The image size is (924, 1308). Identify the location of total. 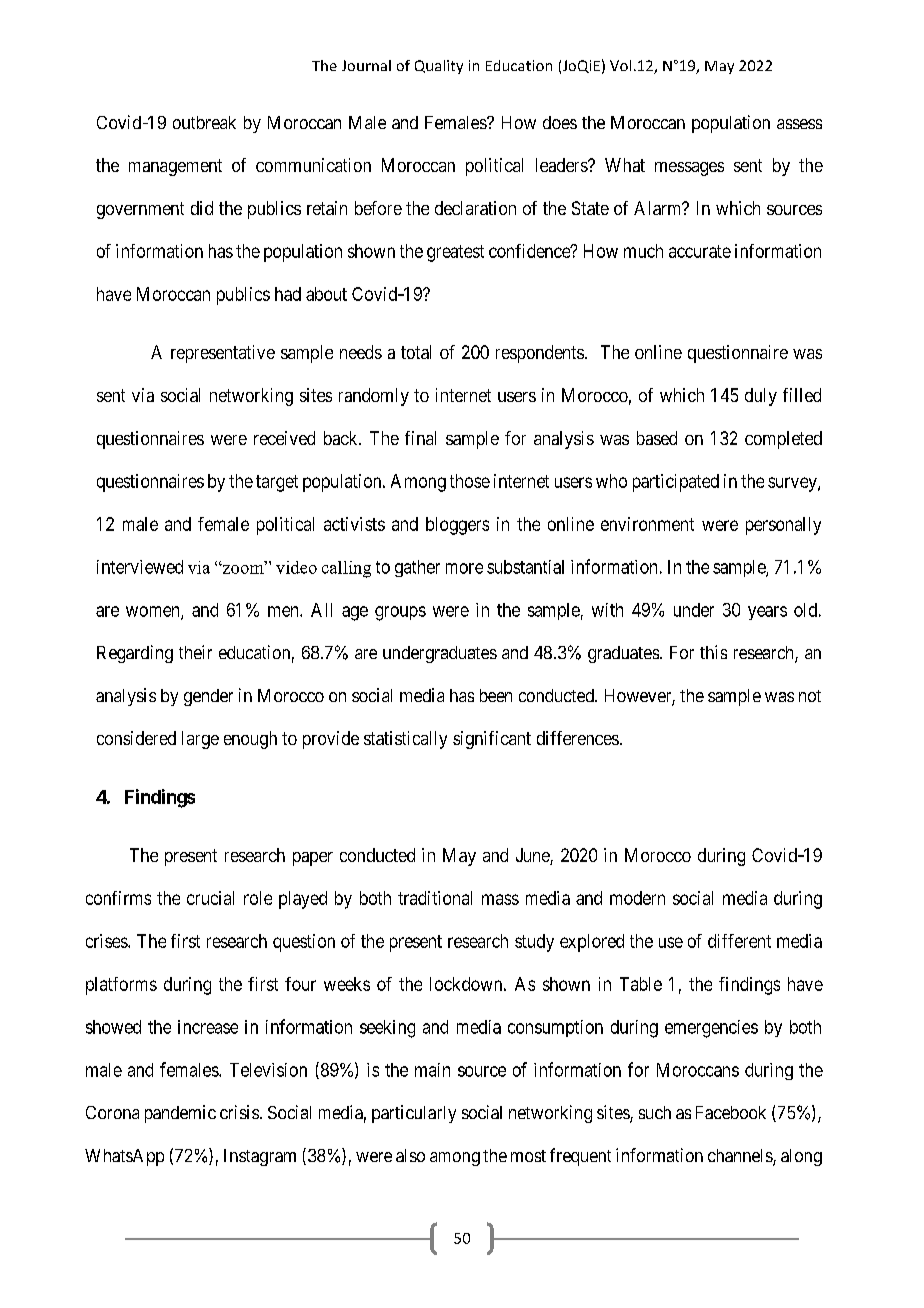
(416, 352).
